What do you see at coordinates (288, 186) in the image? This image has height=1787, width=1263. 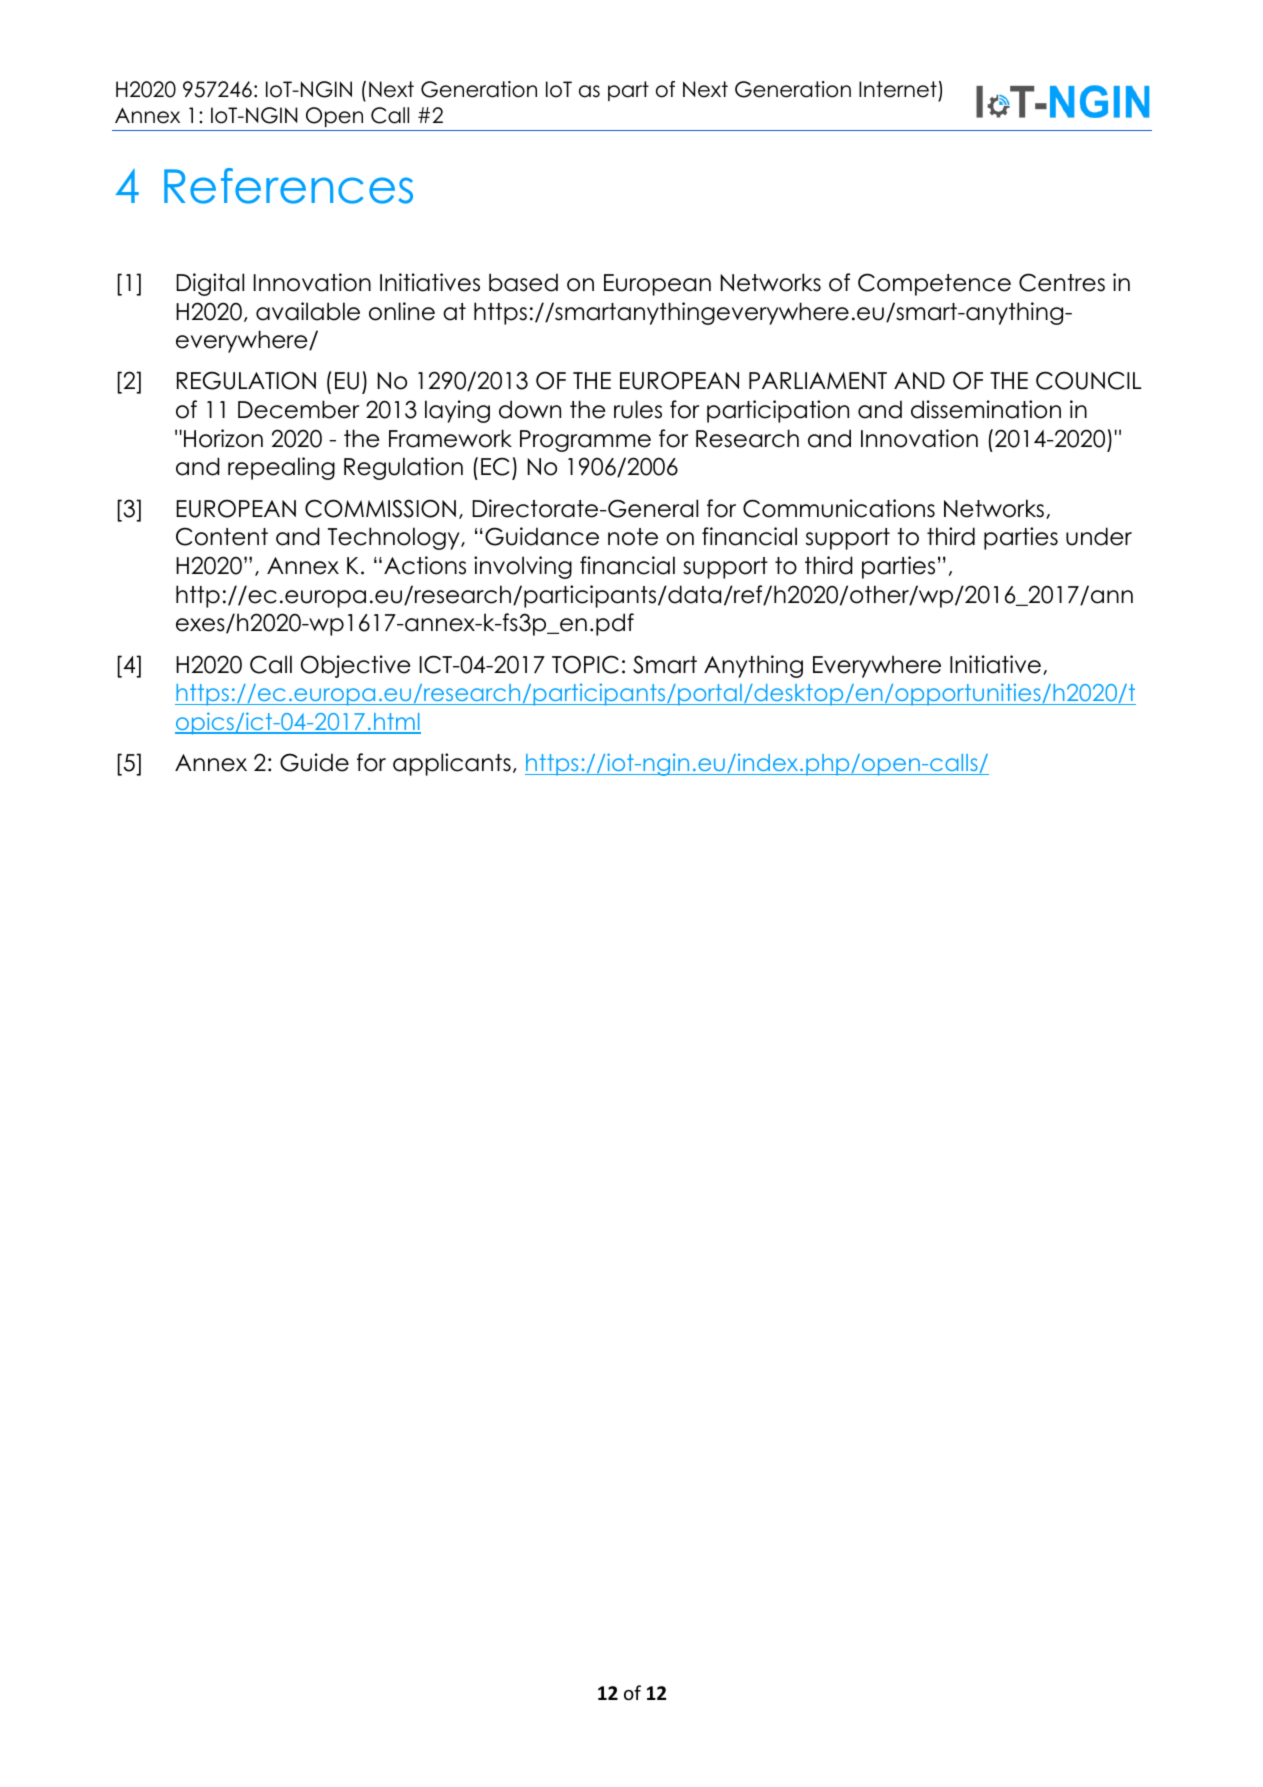 I see `References` at bounding box center [288, 186].
